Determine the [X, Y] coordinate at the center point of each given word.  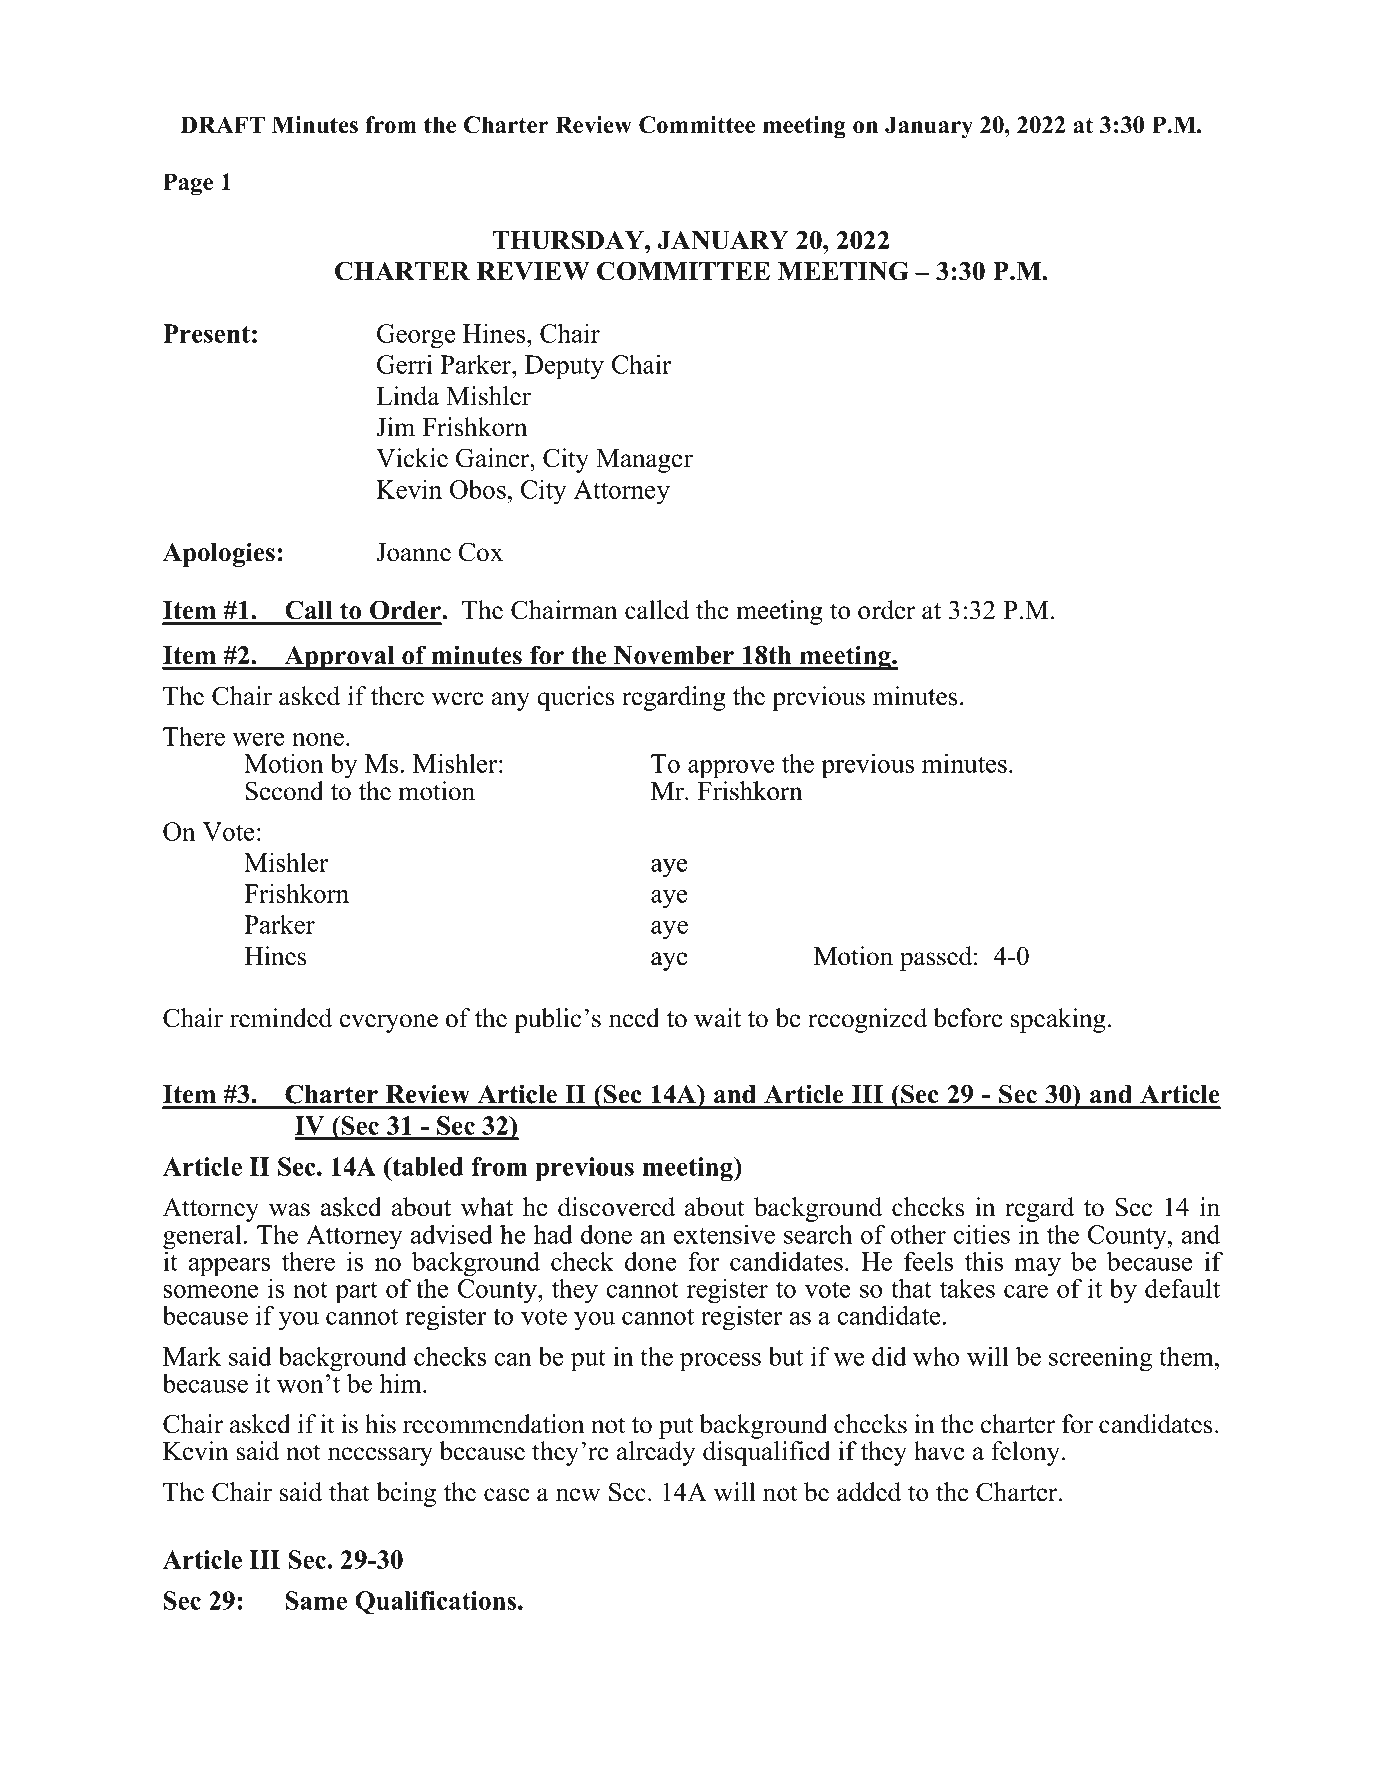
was [290, 1210]
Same [316, 1600]
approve [731, 769]
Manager [644, 461]
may [1037, 1267]
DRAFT [222, 124]
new [578, 1495]
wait [717, 1018]
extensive [724, 1234]
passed [937, 958]
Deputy [564, 367]
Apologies [219, 554]
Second [284, 791]
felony [1027, 1453]
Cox [481, 552]
